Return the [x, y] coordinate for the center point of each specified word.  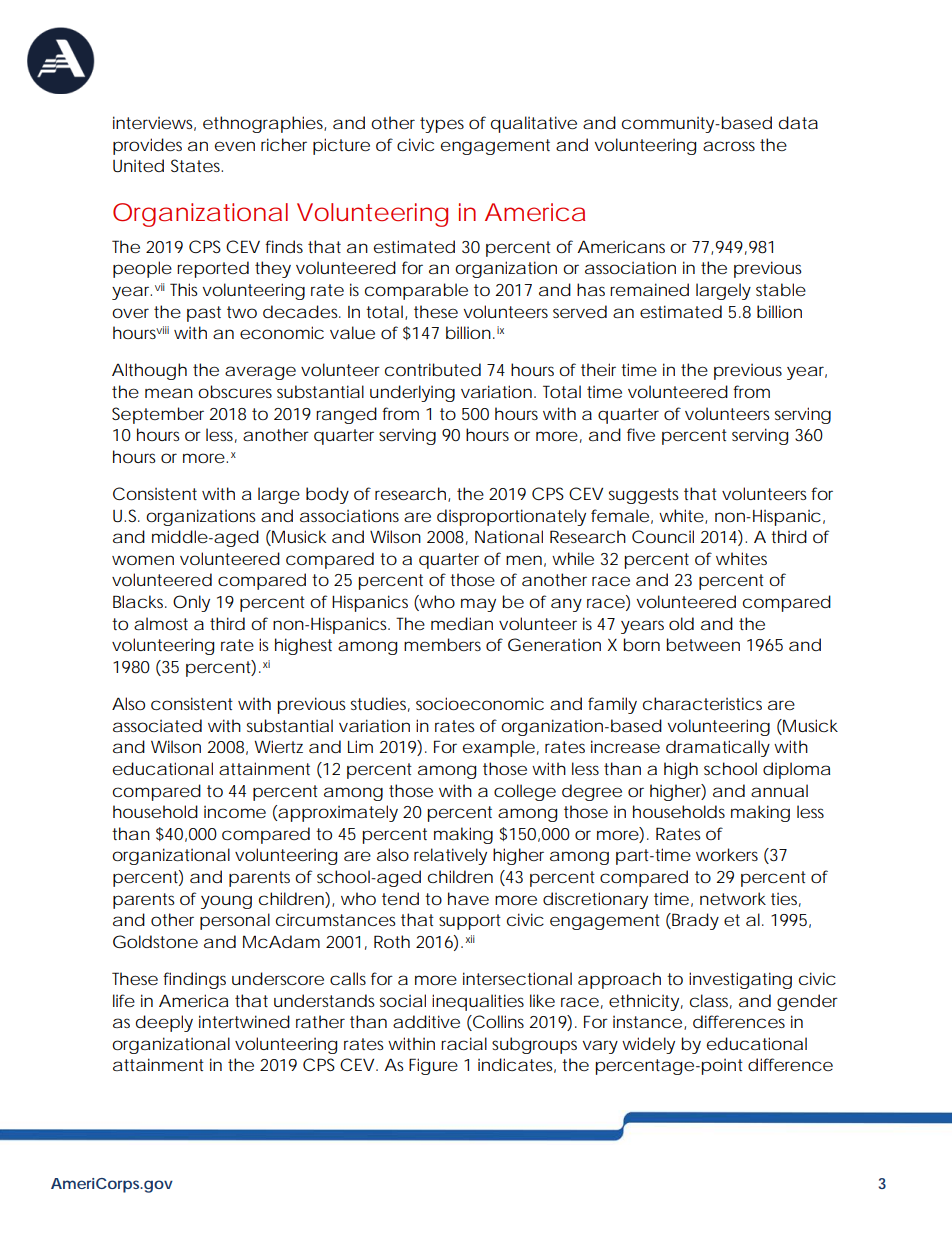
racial [464, 1043]
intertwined [244, 1021]
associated [157, 725]
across [729, 146]
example [499, 748]
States [197, 165]
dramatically [718, 748]
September [158, 415]
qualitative [534, 124]
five [641, 434]
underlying [412, 393]
